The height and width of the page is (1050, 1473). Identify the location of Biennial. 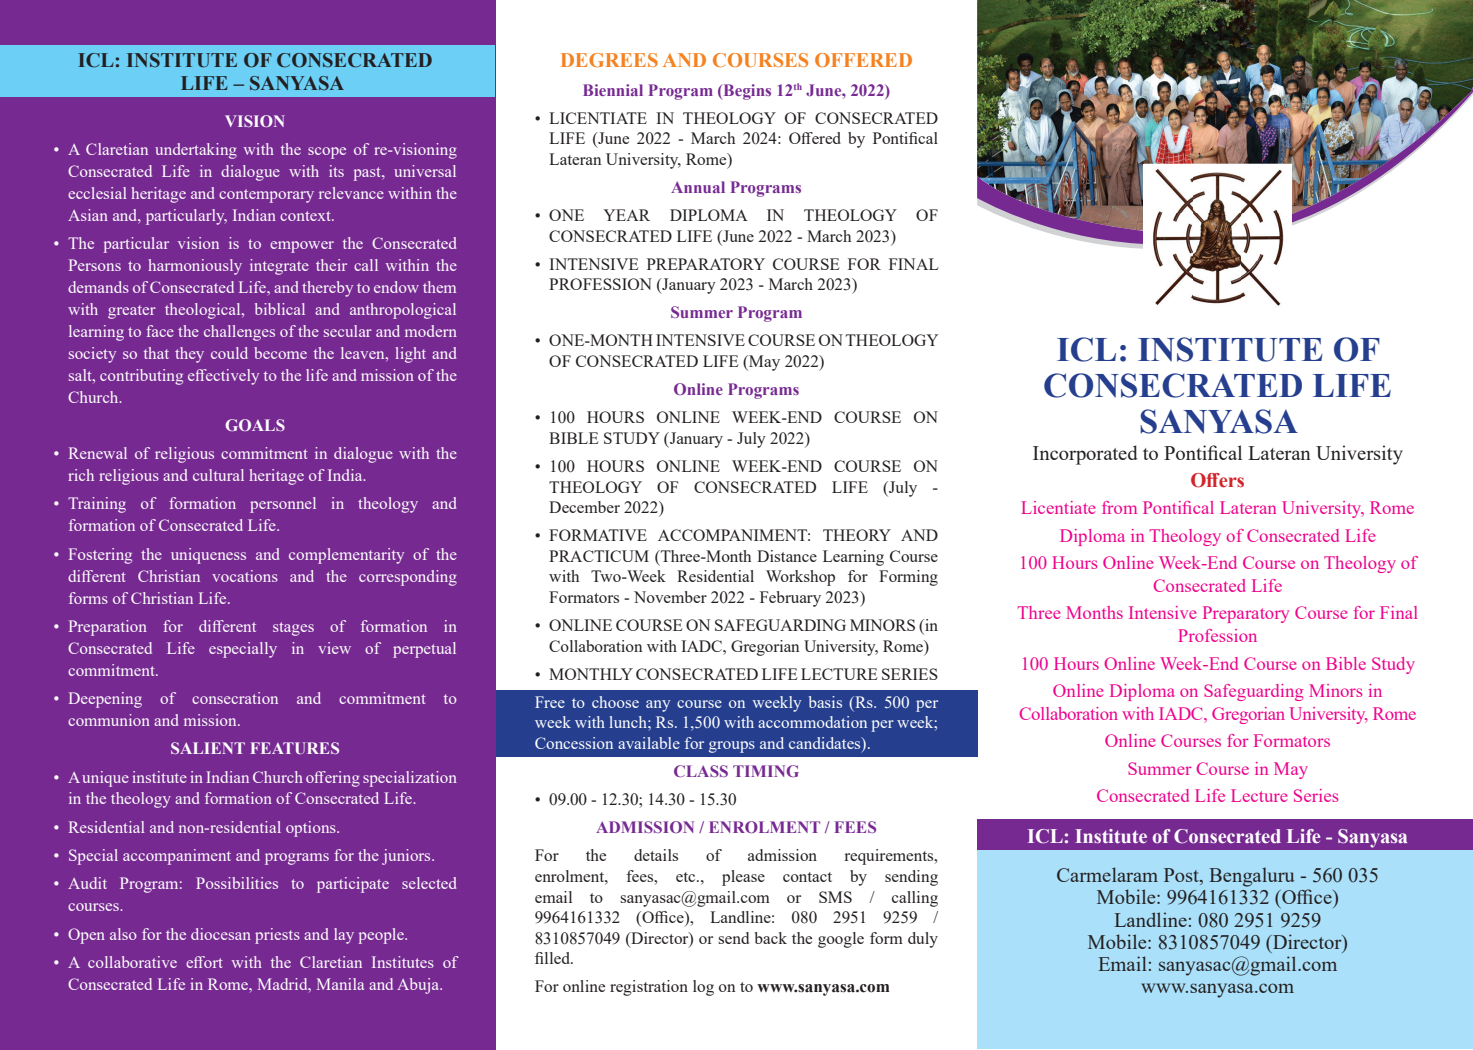
(613, 90).
